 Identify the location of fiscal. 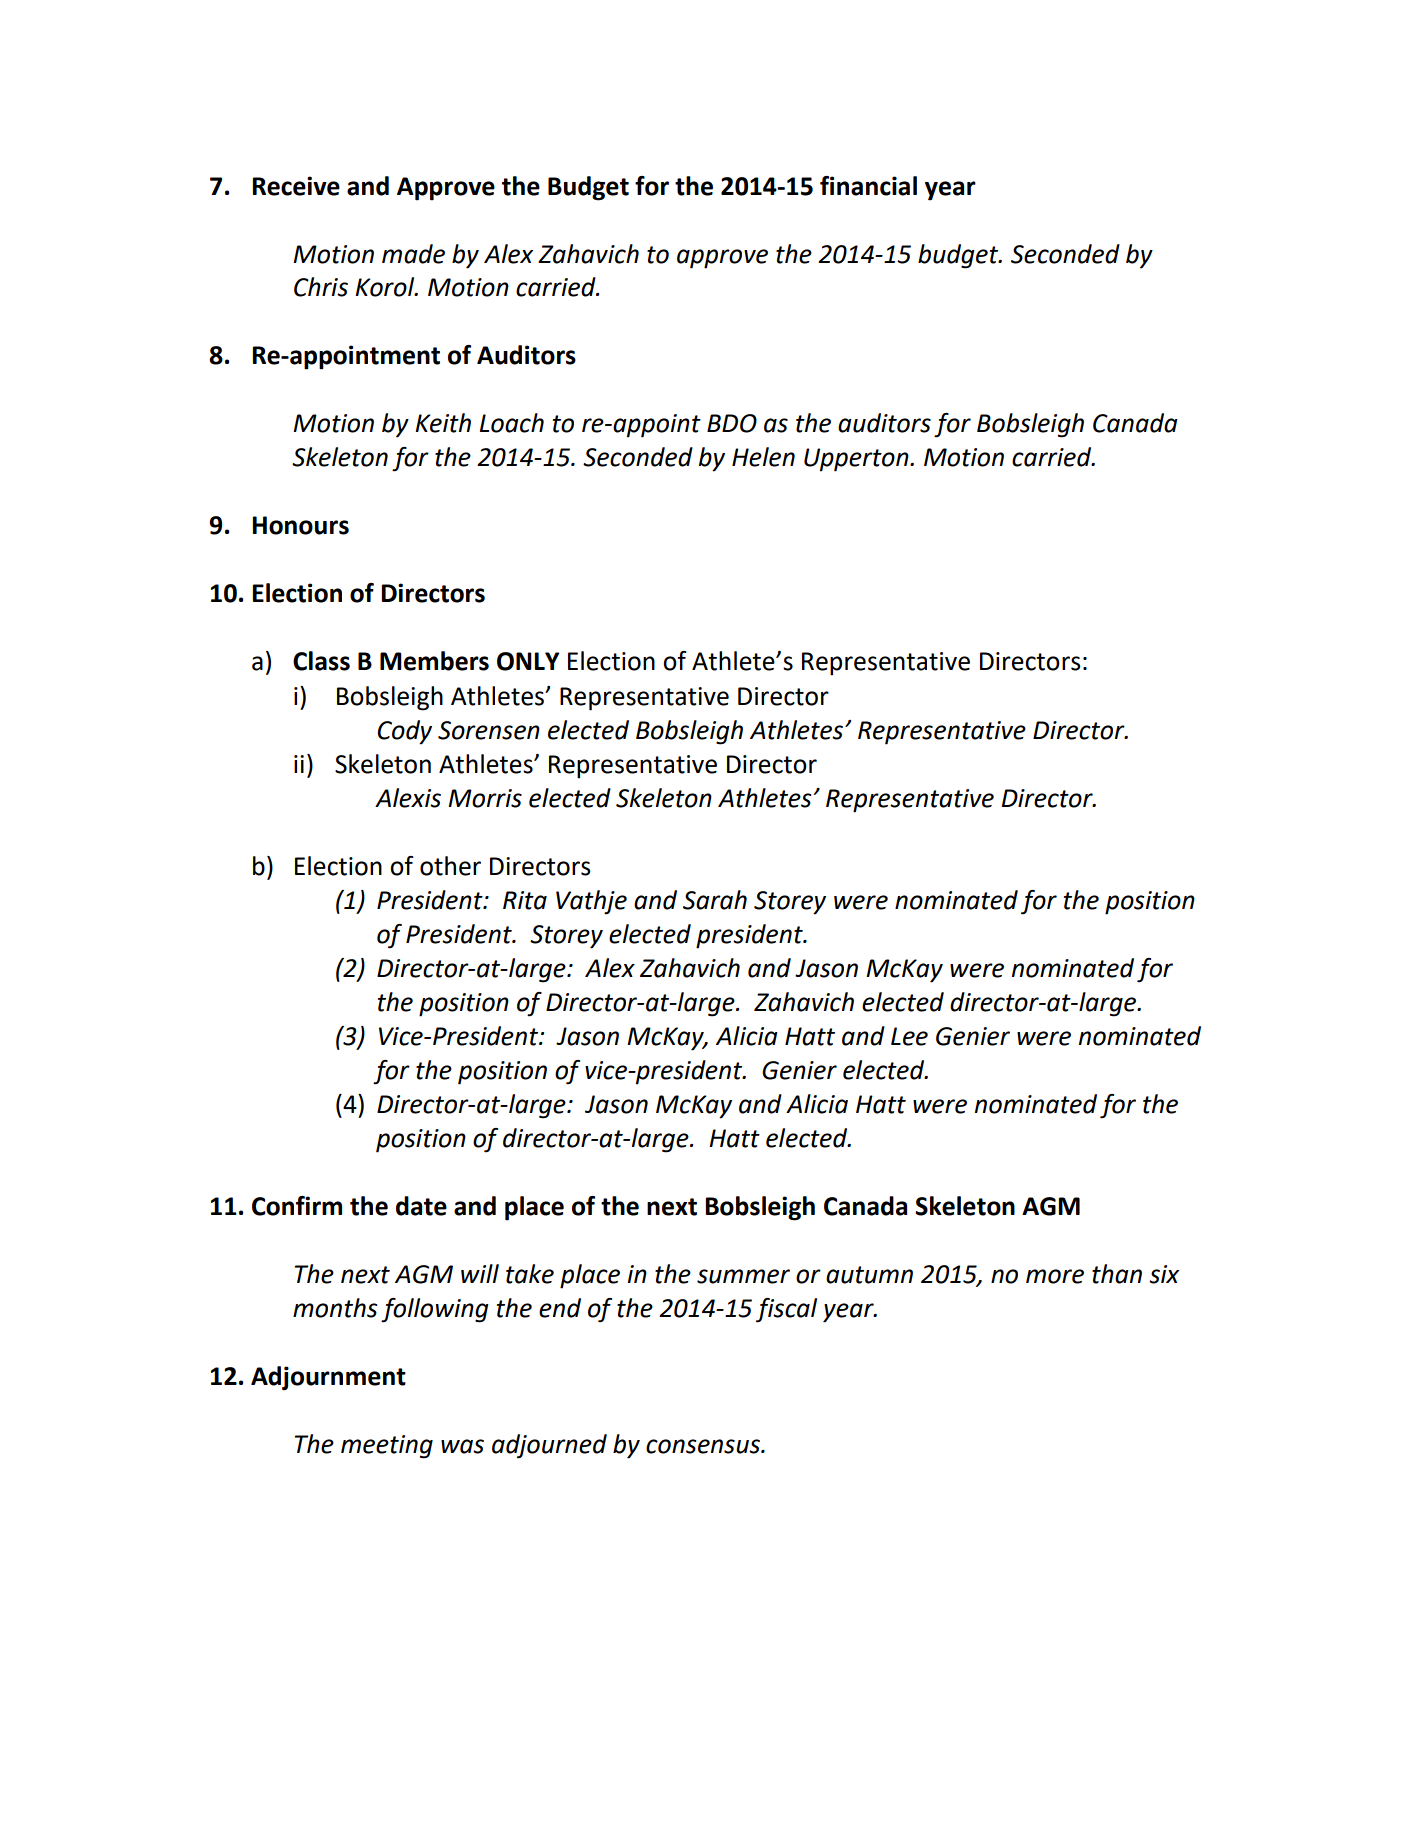
(786, 1310).
